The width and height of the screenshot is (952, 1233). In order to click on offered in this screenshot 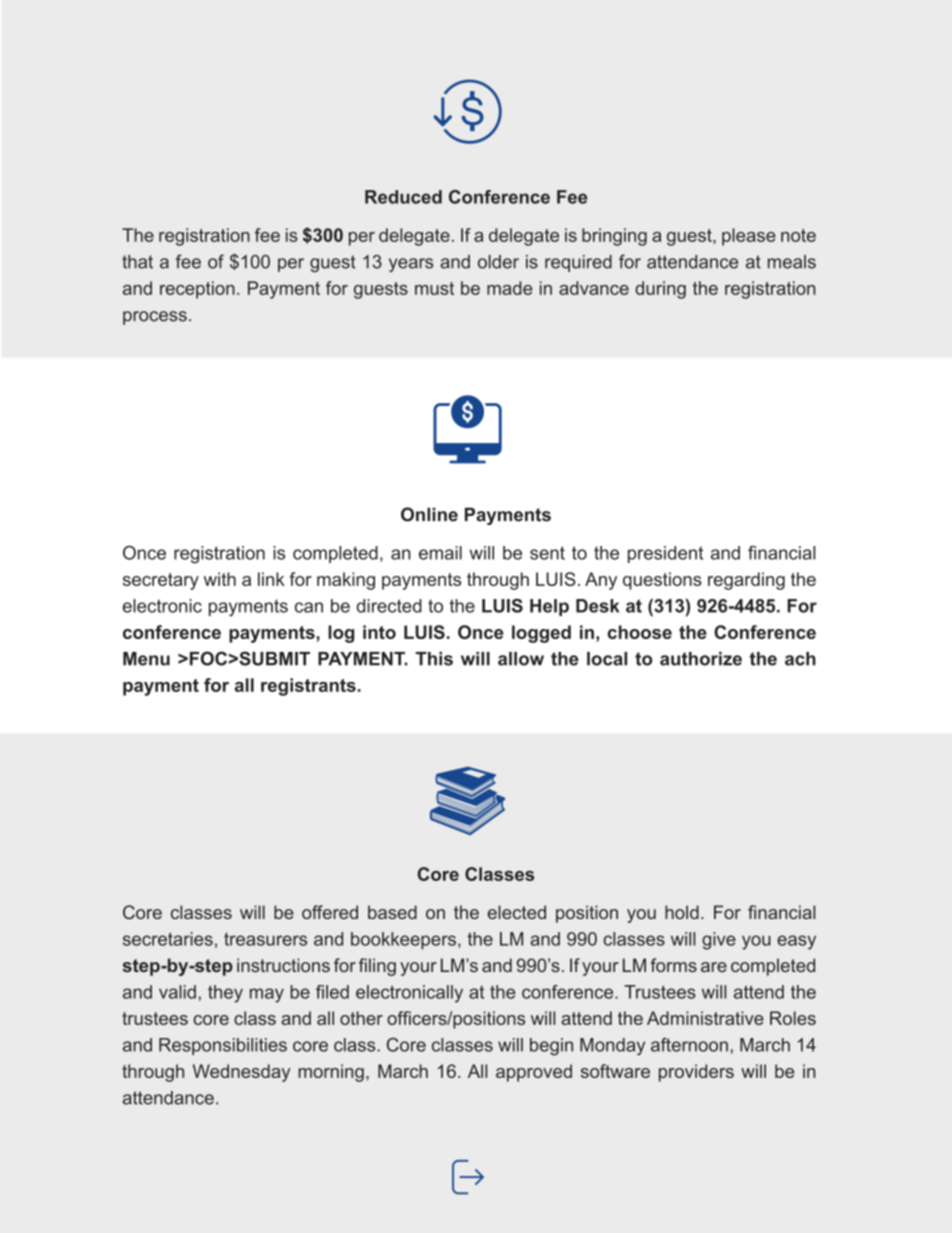, I will do `click(330, 912)`.
